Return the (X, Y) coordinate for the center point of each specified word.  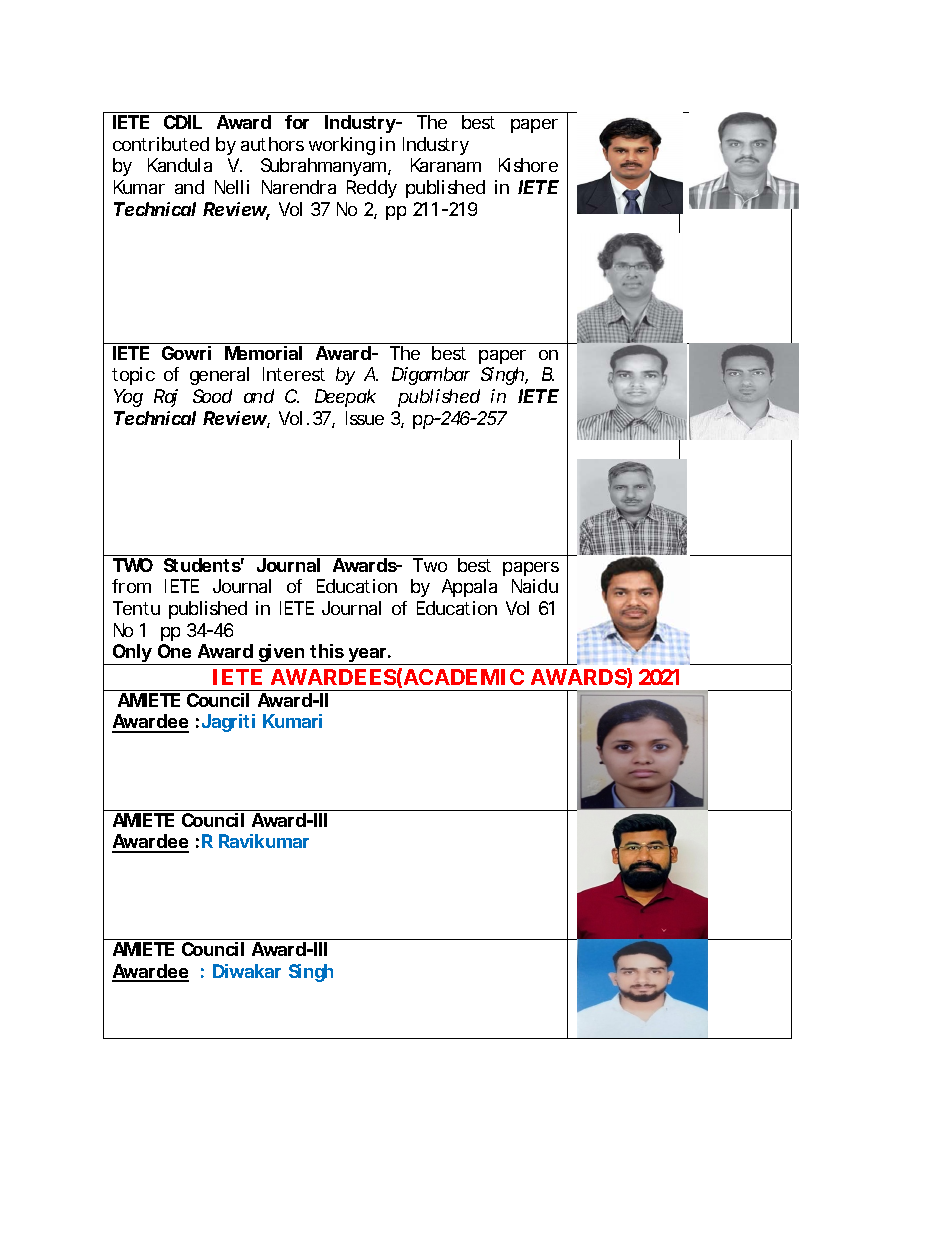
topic (133, 376)
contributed (161, 144)
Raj (166, 398)
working (342, 146)
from (131, 586)
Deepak (345, 398)
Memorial (263, 353)
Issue (365, 418)
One (174, 651)
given (282, 654)
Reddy (372, 189)
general (219, 376)
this (327, 651)
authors (272, 144)
